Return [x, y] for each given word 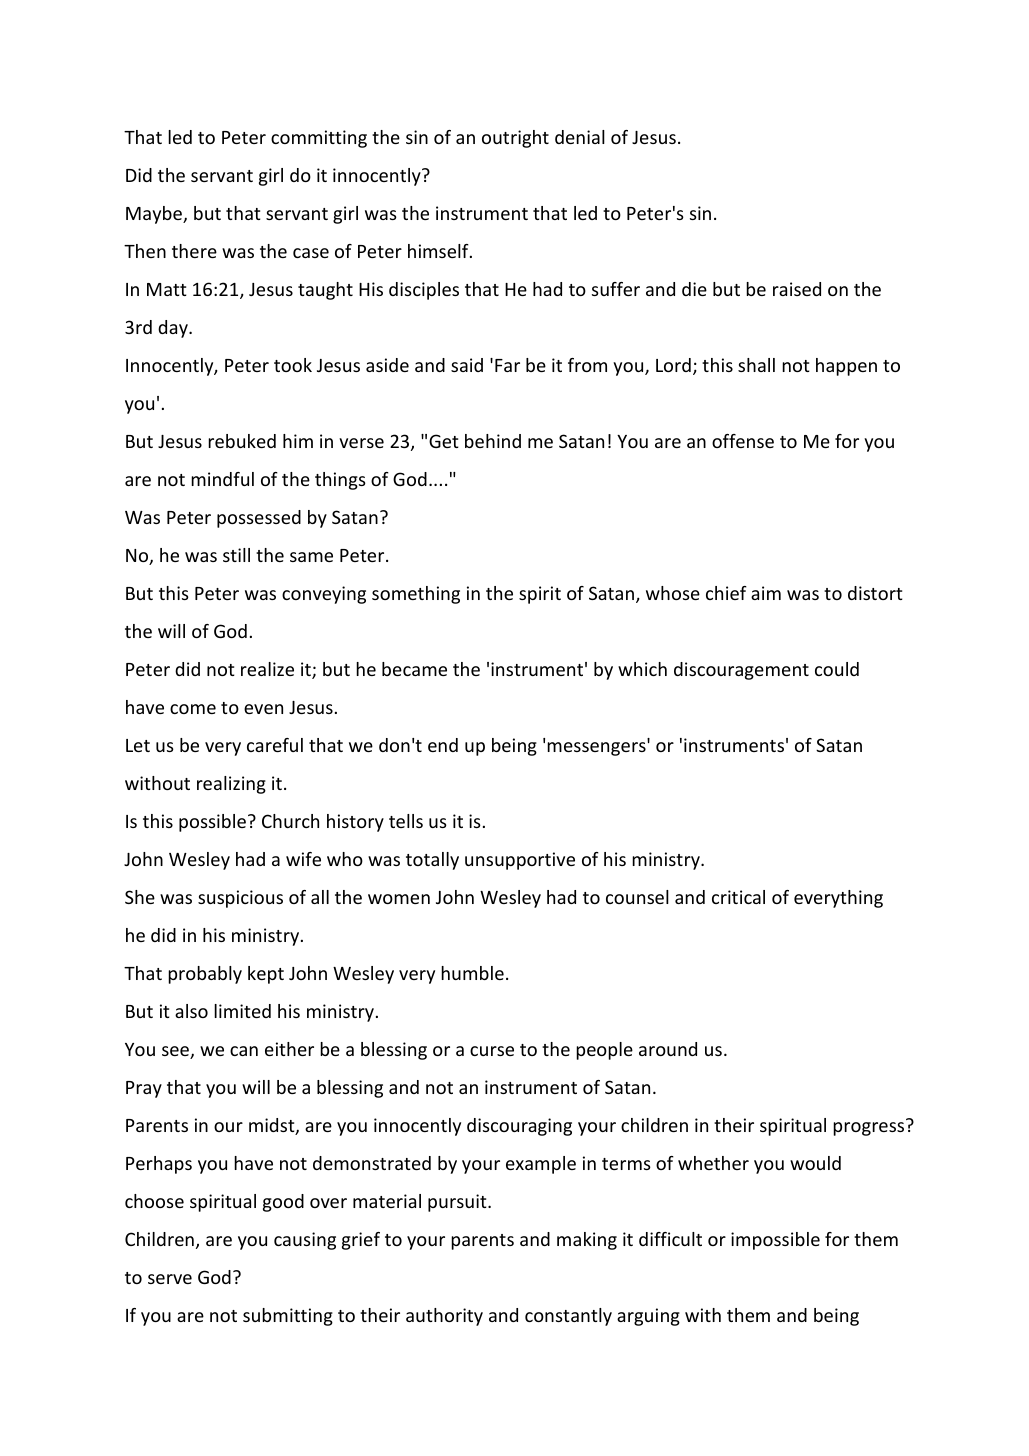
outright [515, 139]
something [416, 595]
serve [170, 1279]
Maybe [155, 215]
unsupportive [520, 861]
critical [738, 897]
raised [797, 289]
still [236, 555]
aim [766, 593]
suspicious [240, 899]
